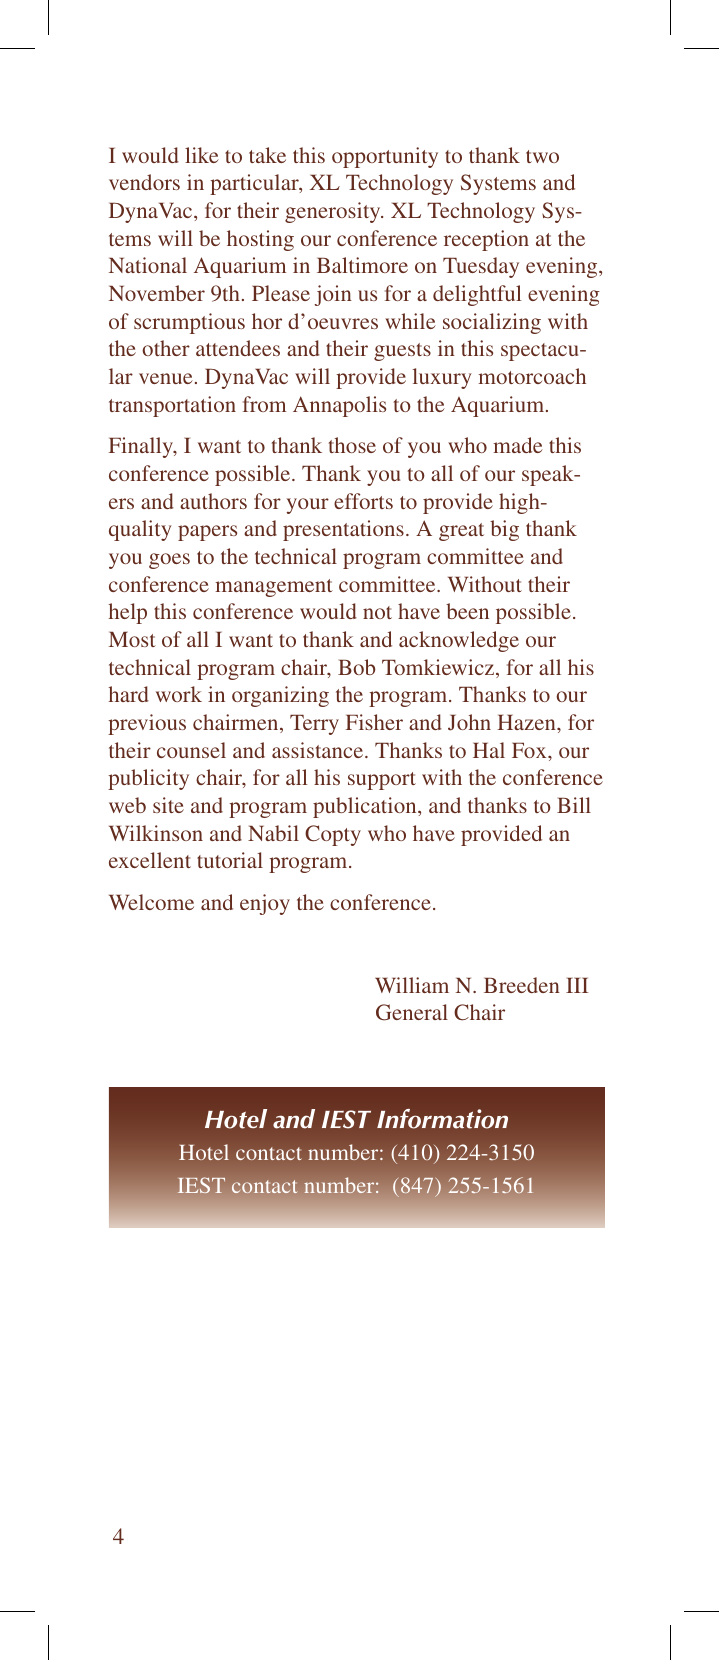 The width and height of the screenshot is (719, 1660). I want to click on Most, so click(132, 639).
